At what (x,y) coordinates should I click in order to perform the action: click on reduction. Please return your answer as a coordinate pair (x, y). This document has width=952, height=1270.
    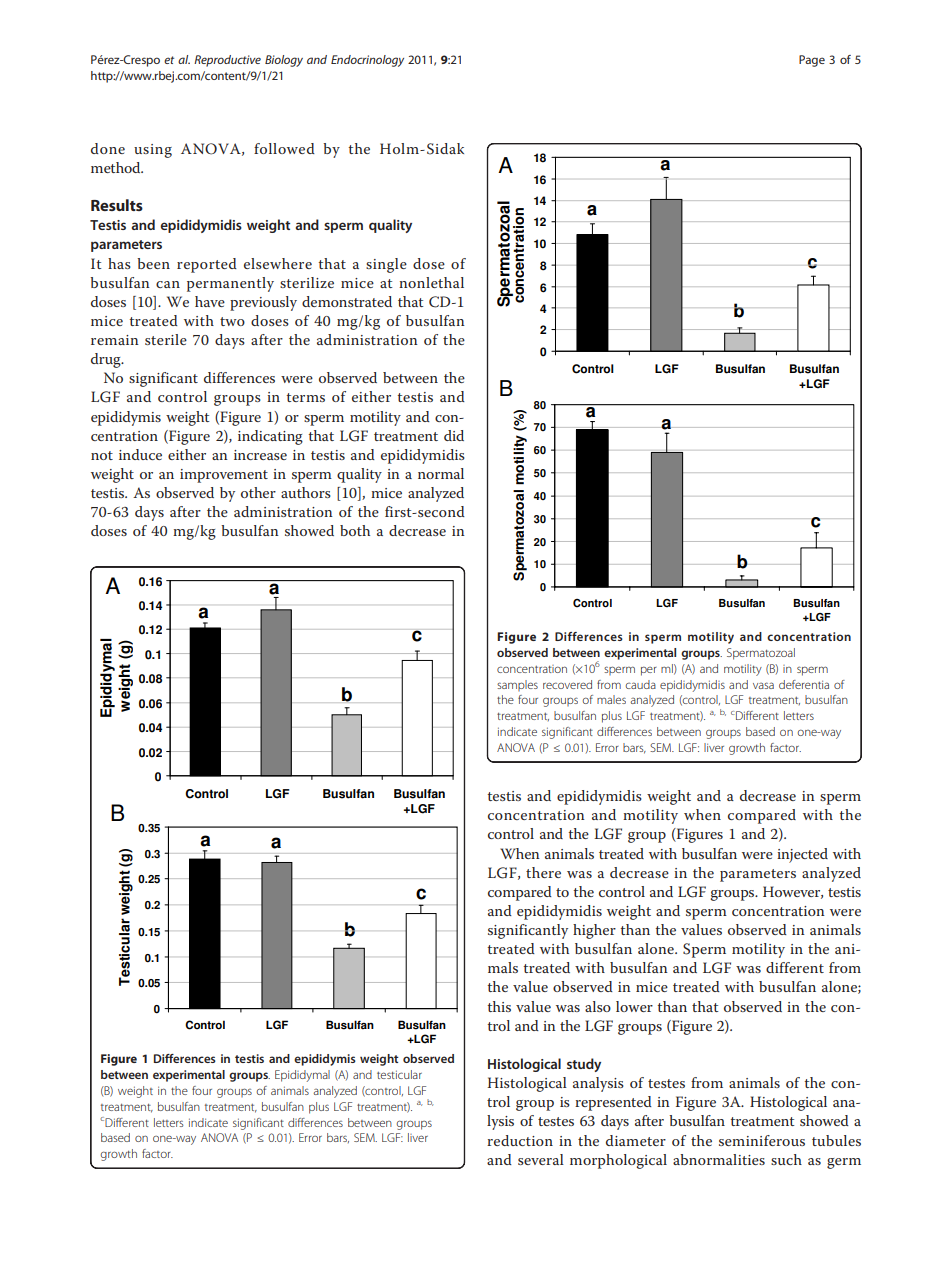
    Looking at the image, I should click on (520, 1140).
